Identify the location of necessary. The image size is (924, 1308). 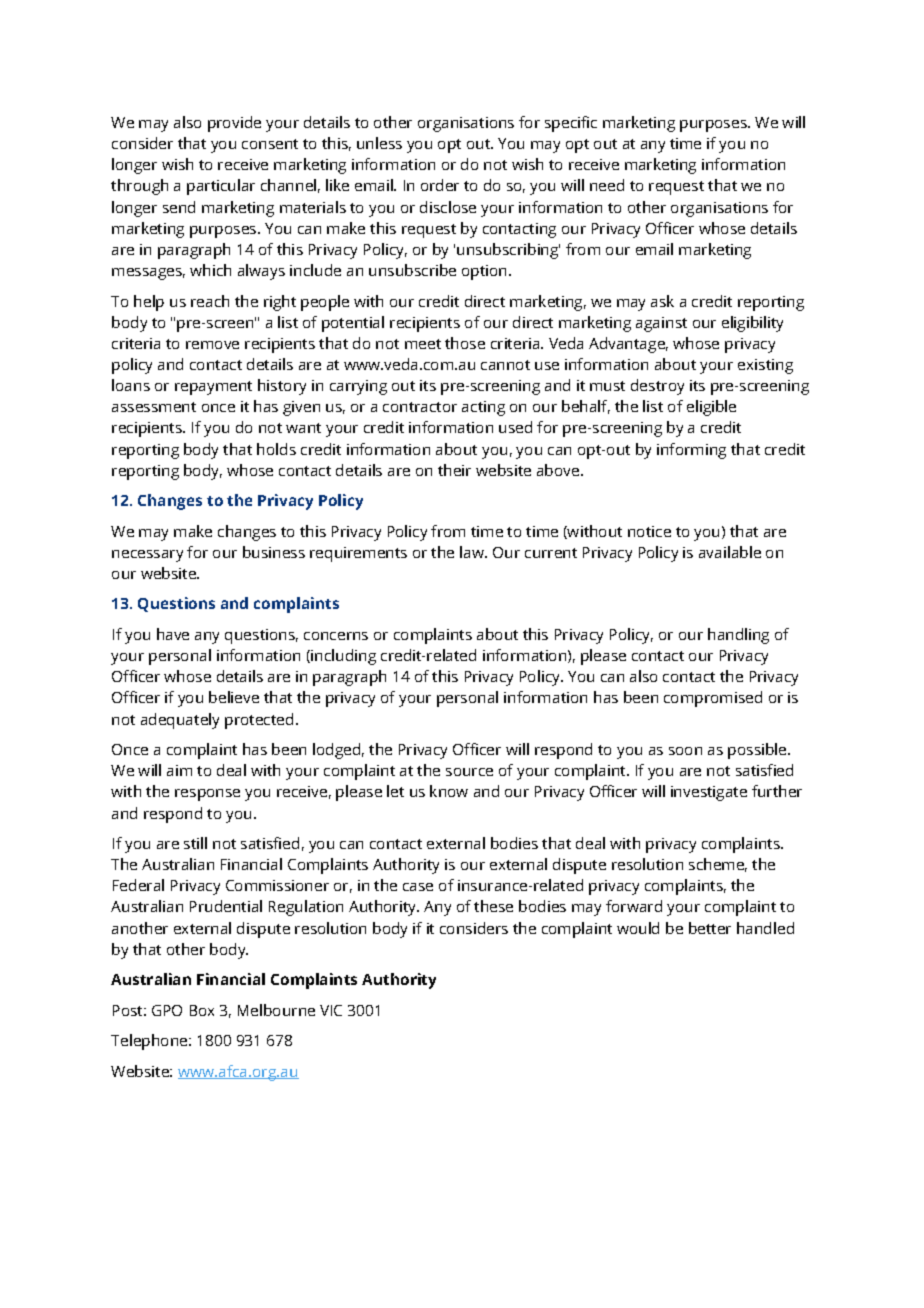
(147, 556).
